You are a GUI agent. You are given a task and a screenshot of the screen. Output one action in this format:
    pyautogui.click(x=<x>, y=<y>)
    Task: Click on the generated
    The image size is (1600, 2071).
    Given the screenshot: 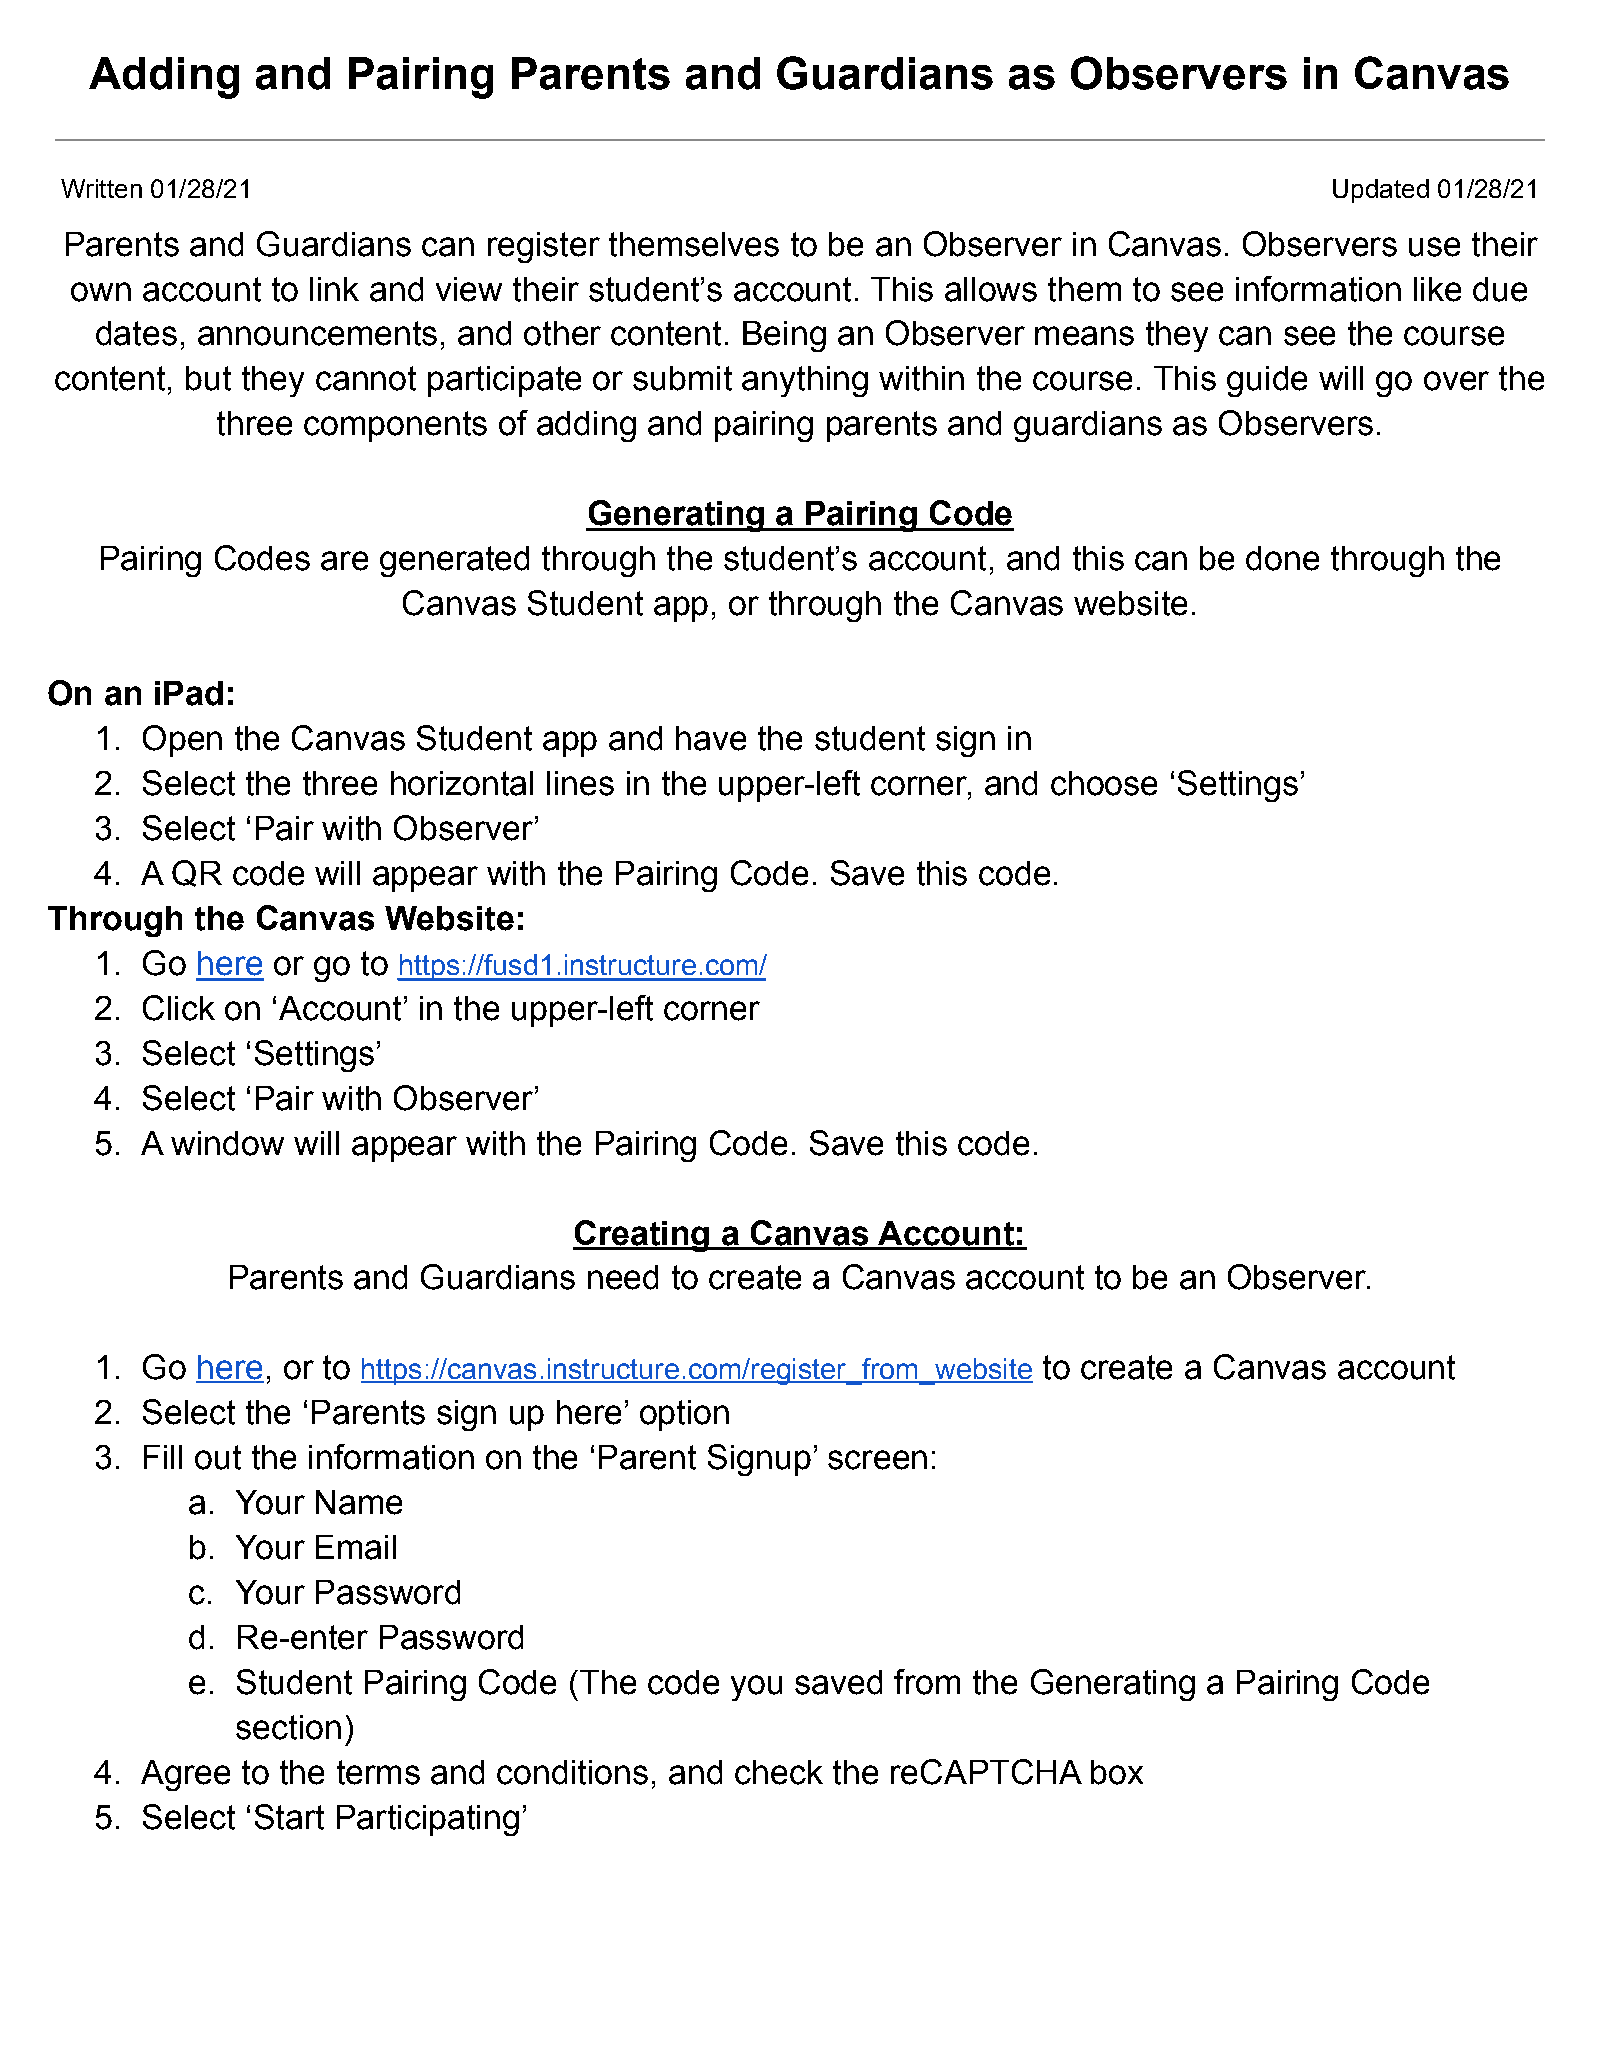 What is the action you would take?
    pyautogui.click(x=454, y=561)
